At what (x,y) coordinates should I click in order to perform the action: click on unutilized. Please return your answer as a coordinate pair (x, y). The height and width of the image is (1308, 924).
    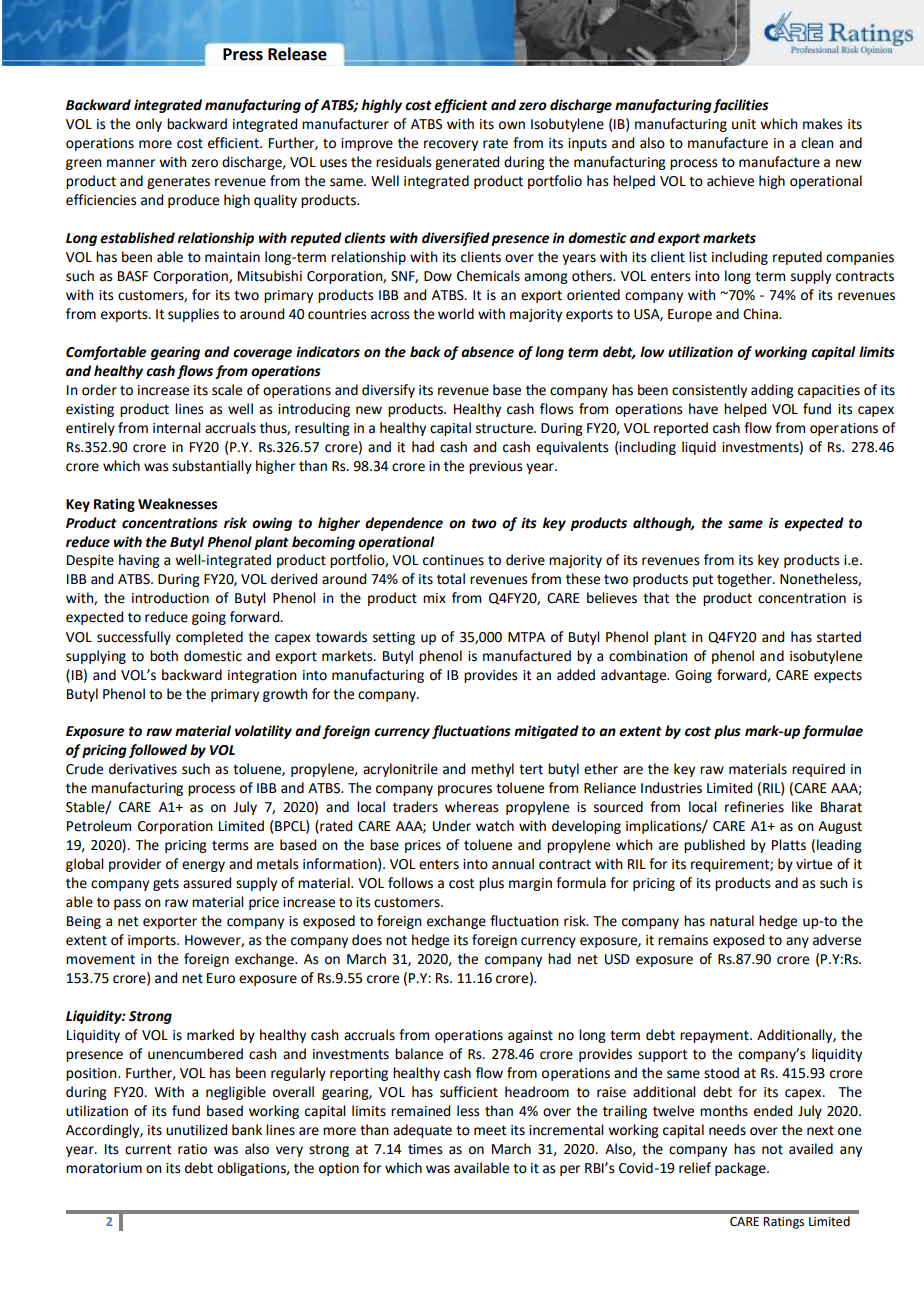
    Looking at the image, I should click on (196, 1130).
